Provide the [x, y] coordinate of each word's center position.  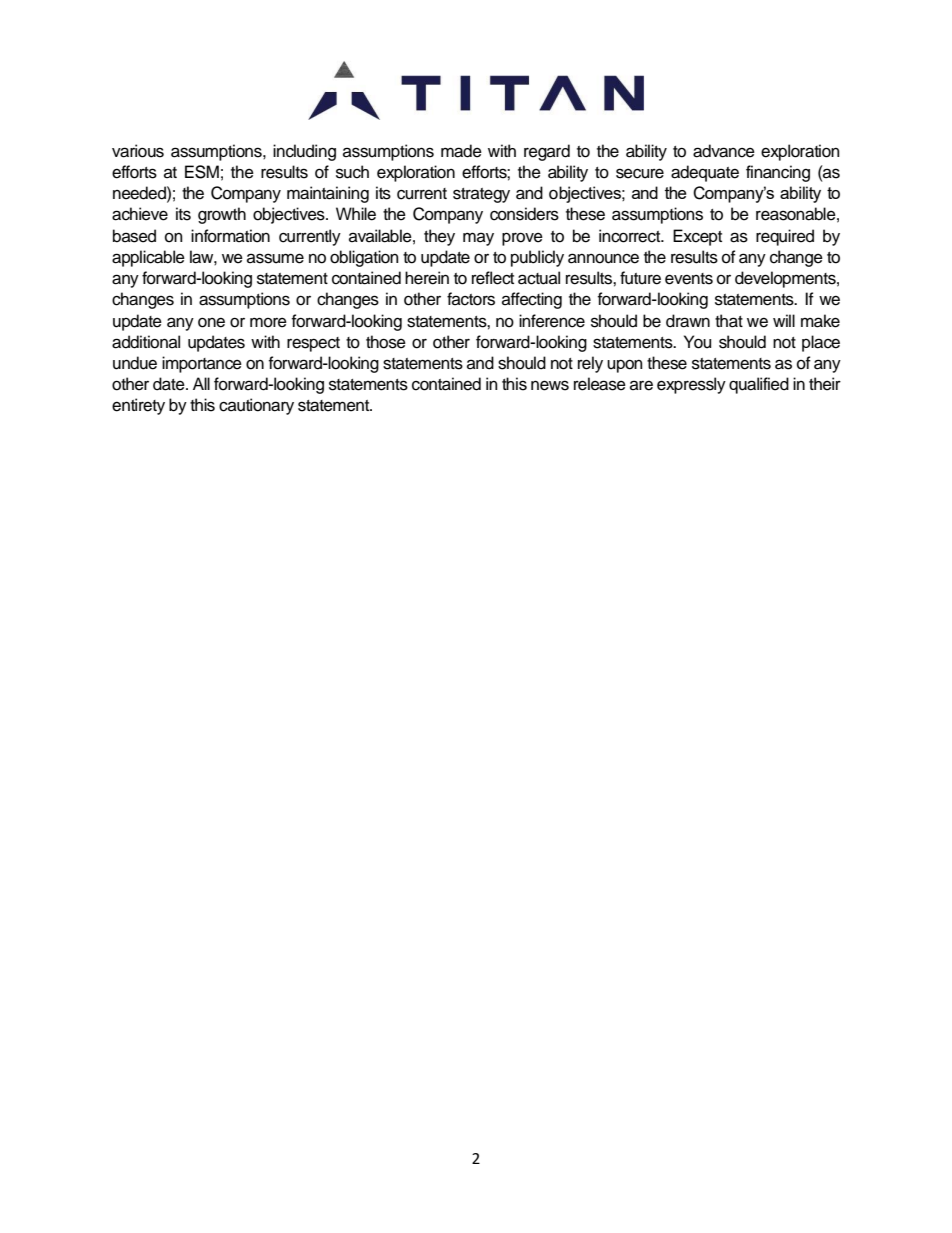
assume [275, 258]
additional [146, 342]
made [461, 151]
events [689, 279]
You [697, 342]
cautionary [256, 406]
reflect [493, 278]
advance [724, 151]
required [785, 237]
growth [222, 215]
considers [524, 214]
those [386, 342]
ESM [202, 172]
